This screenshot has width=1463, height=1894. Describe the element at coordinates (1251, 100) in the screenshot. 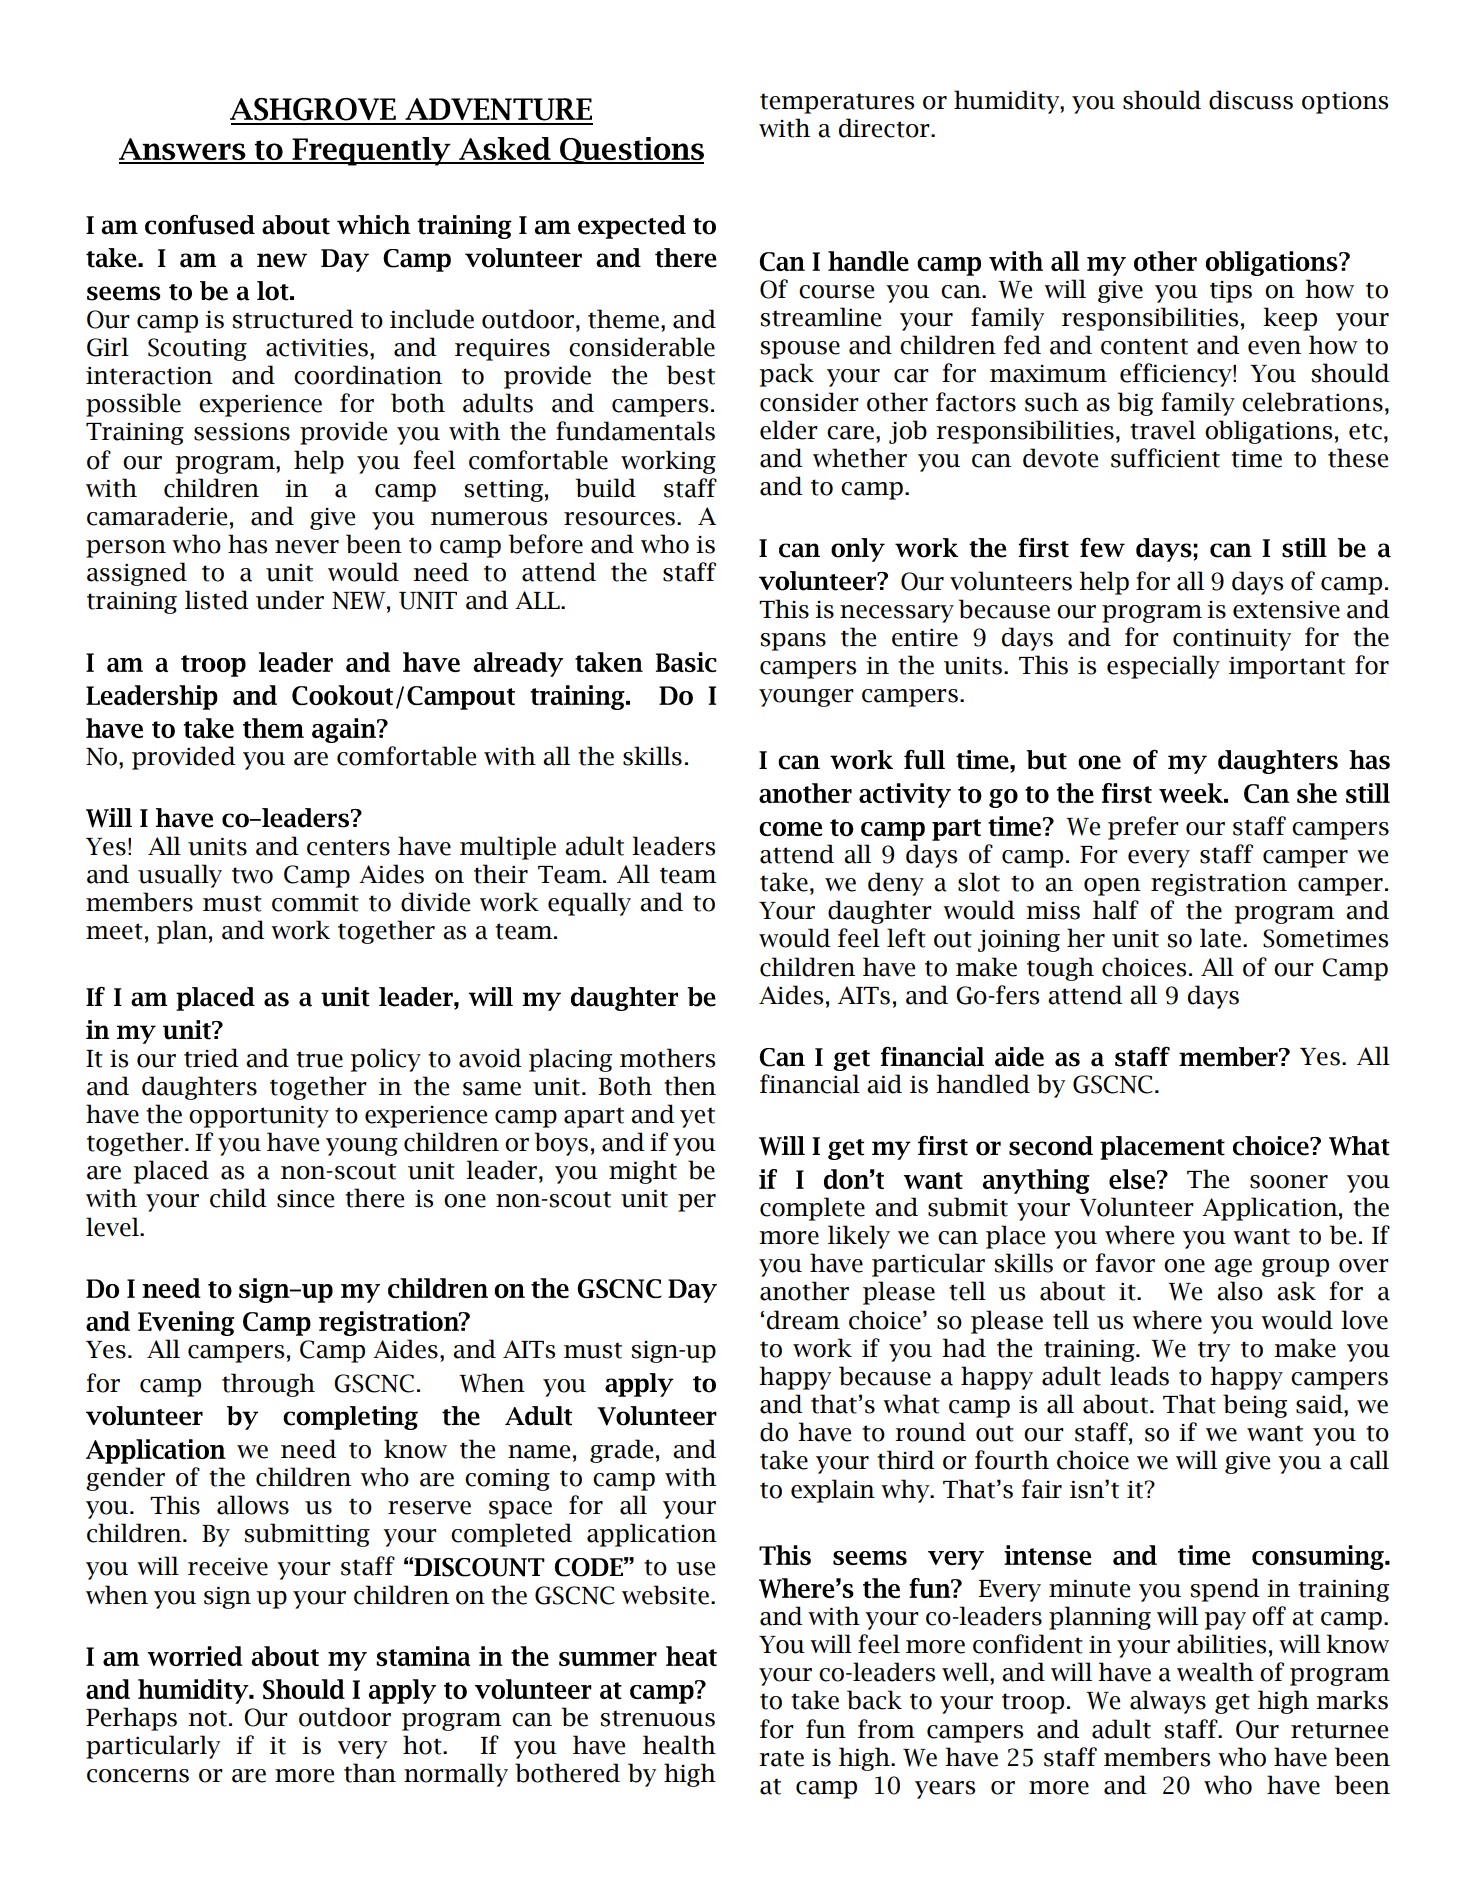

I see `discuss` at that location.
